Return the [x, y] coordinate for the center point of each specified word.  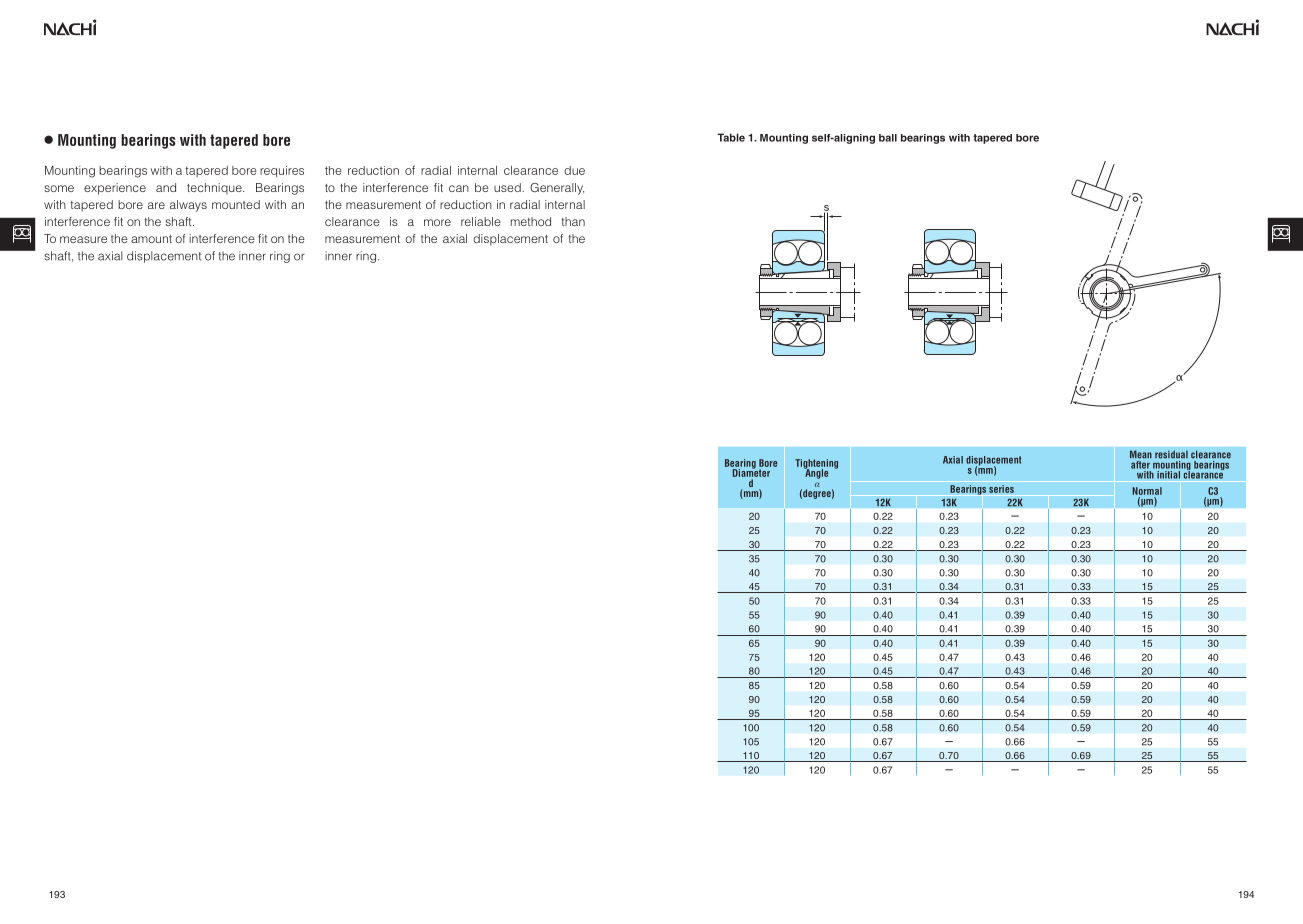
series [1001, 489]
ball [888, 138]
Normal [1147, 491]
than [573, 221]
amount [151, 239]
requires [282, 171]
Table [731, 137]
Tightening [816, 465]
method [531, 221]
